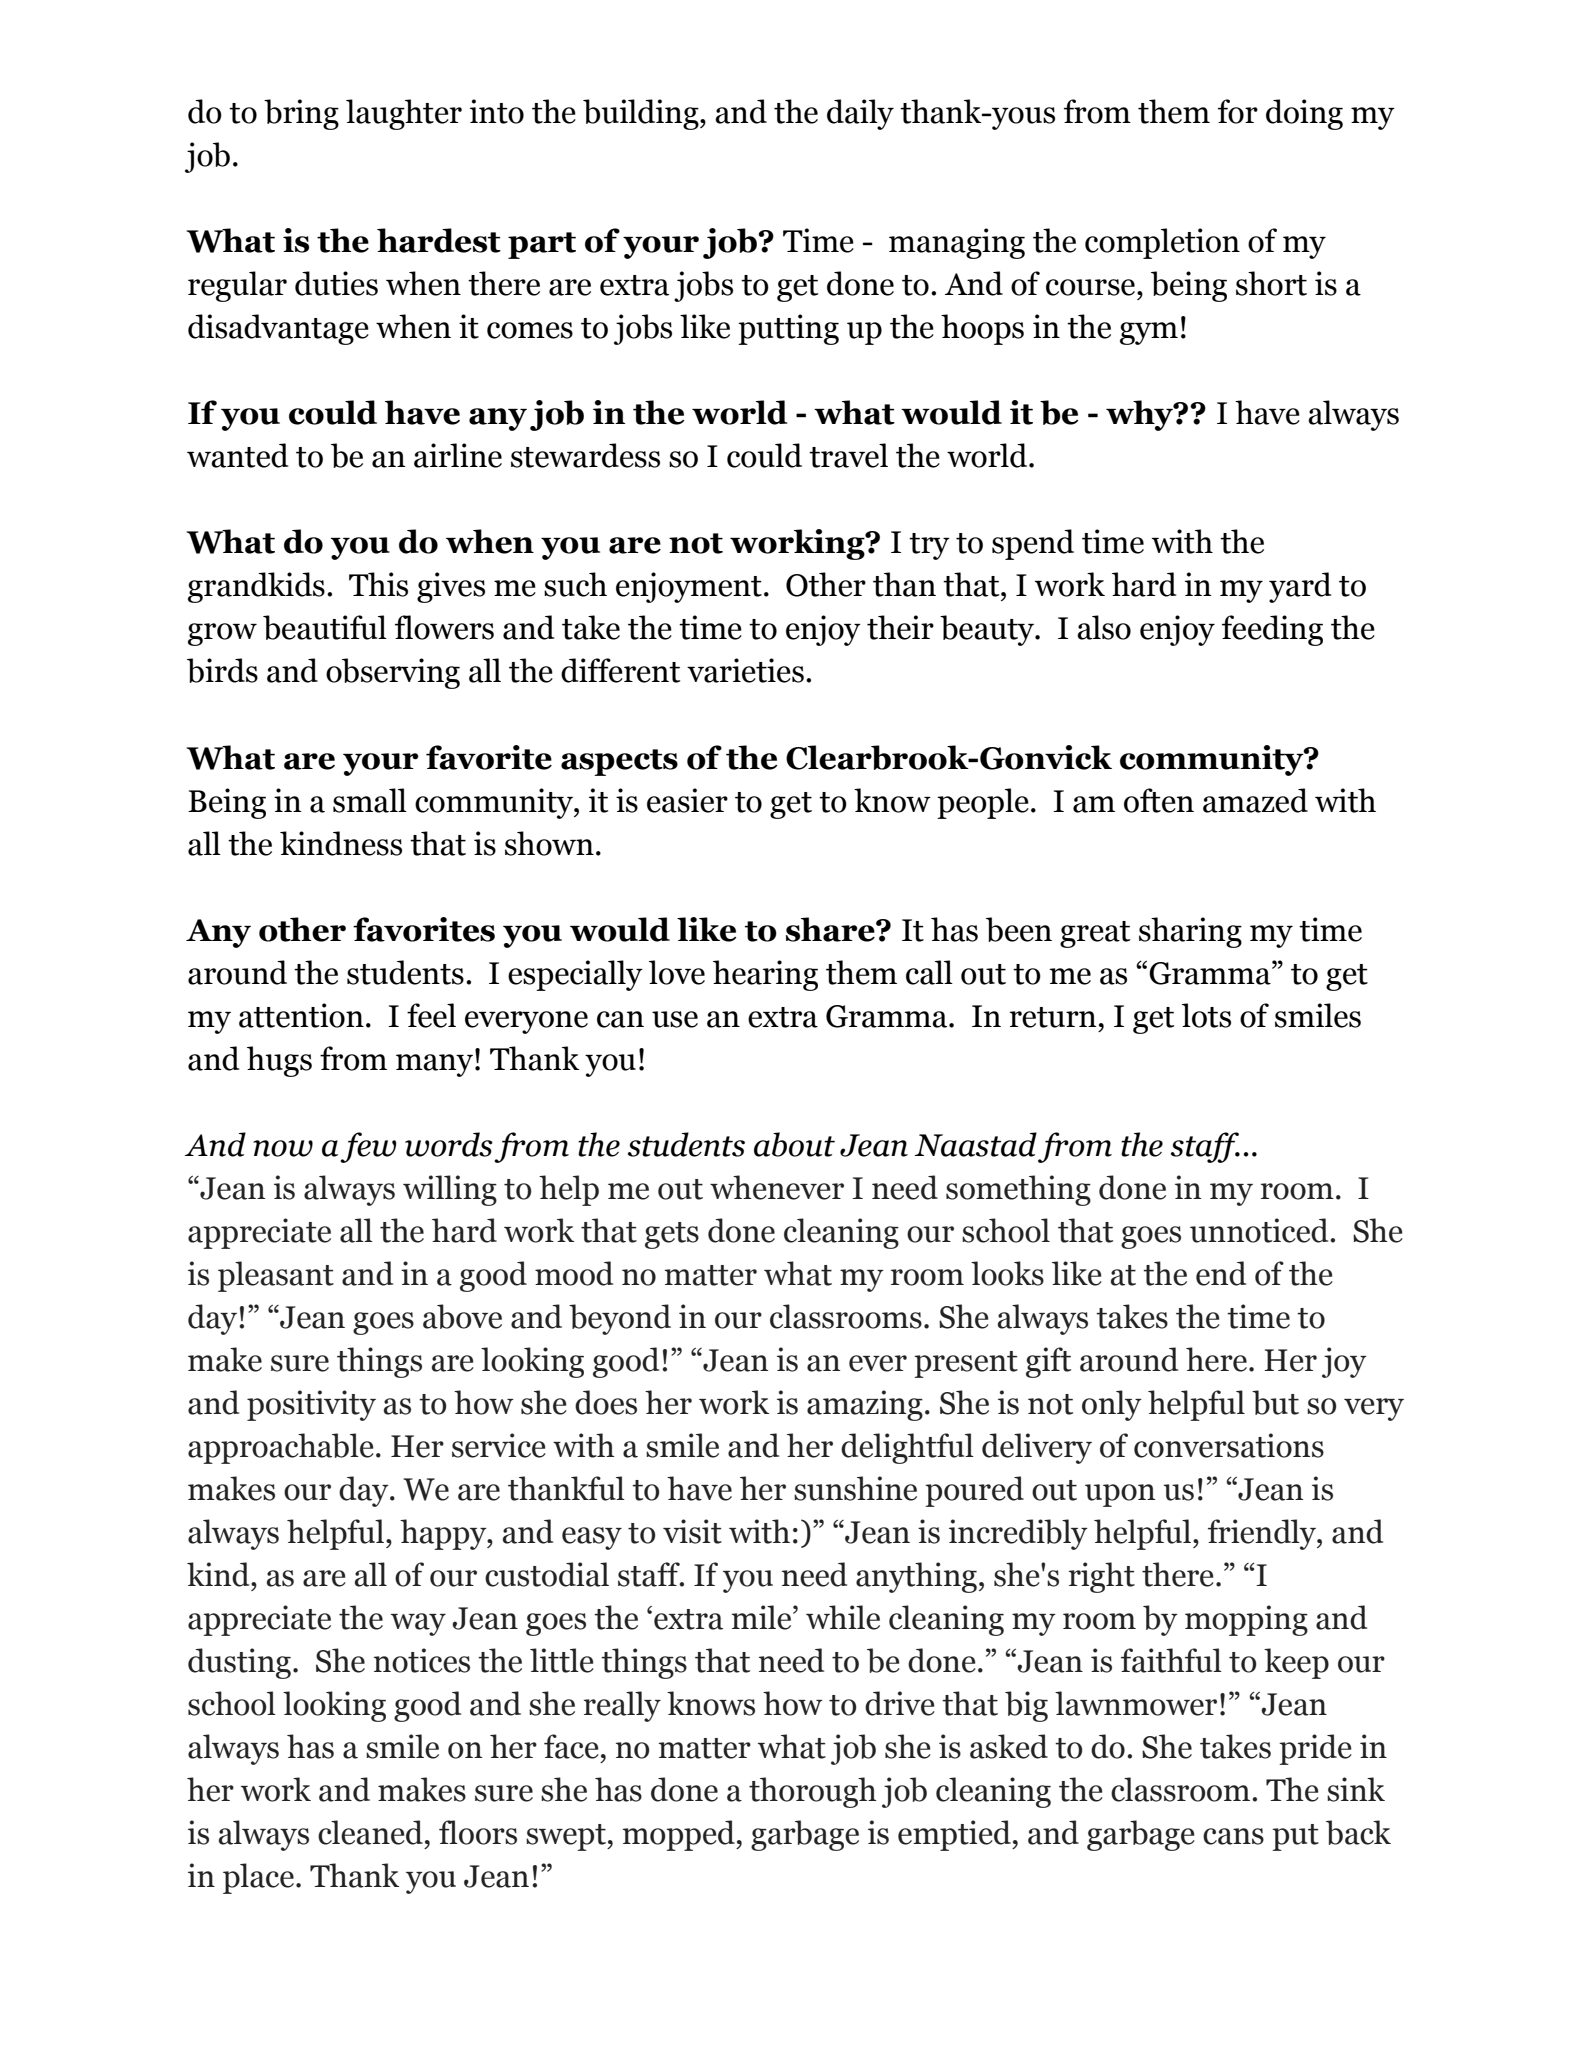 The width and height of the image is (1595, 2065). I want to click on yard, so click(1300, 587).
